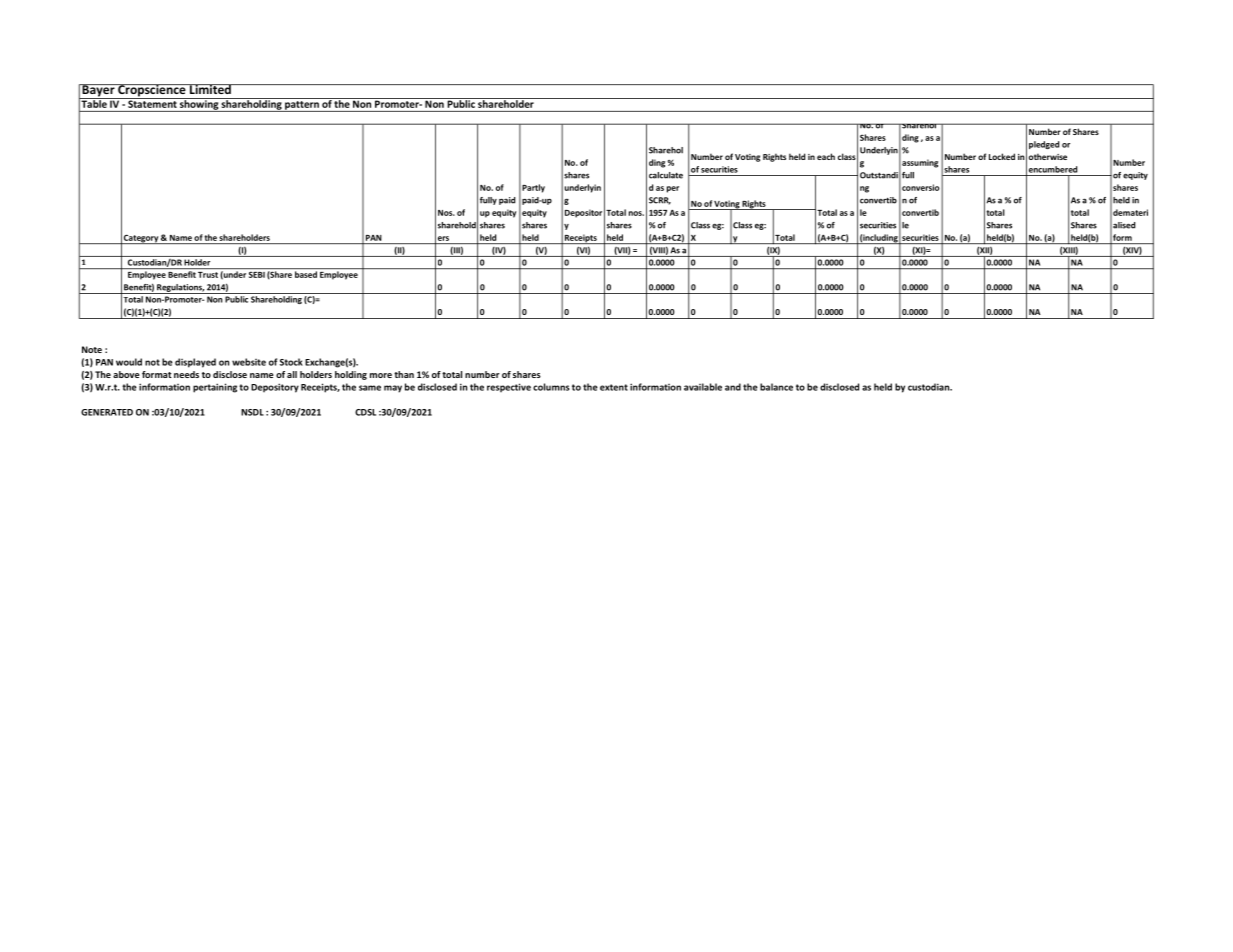 This screenshot has width=1233, height=952. I want to click on Bayer, so click(98, 91).
